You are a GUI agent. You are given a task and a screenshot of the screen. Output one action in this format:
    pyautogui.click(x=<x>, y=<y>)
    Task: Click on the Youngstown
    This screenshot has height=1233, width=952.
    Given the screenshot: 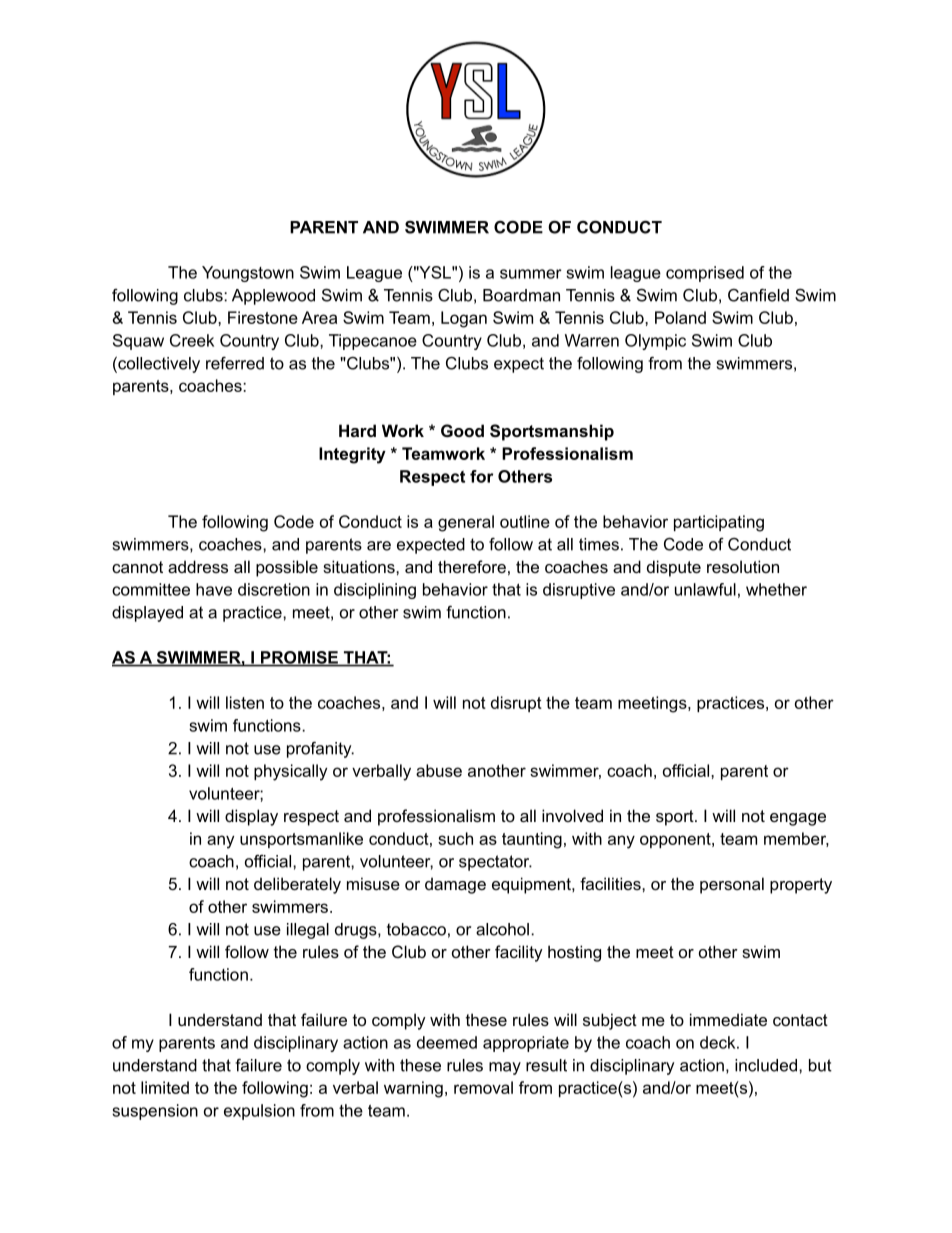 What is the action you would take?
    pyautogui.click(x=248, y=274)
